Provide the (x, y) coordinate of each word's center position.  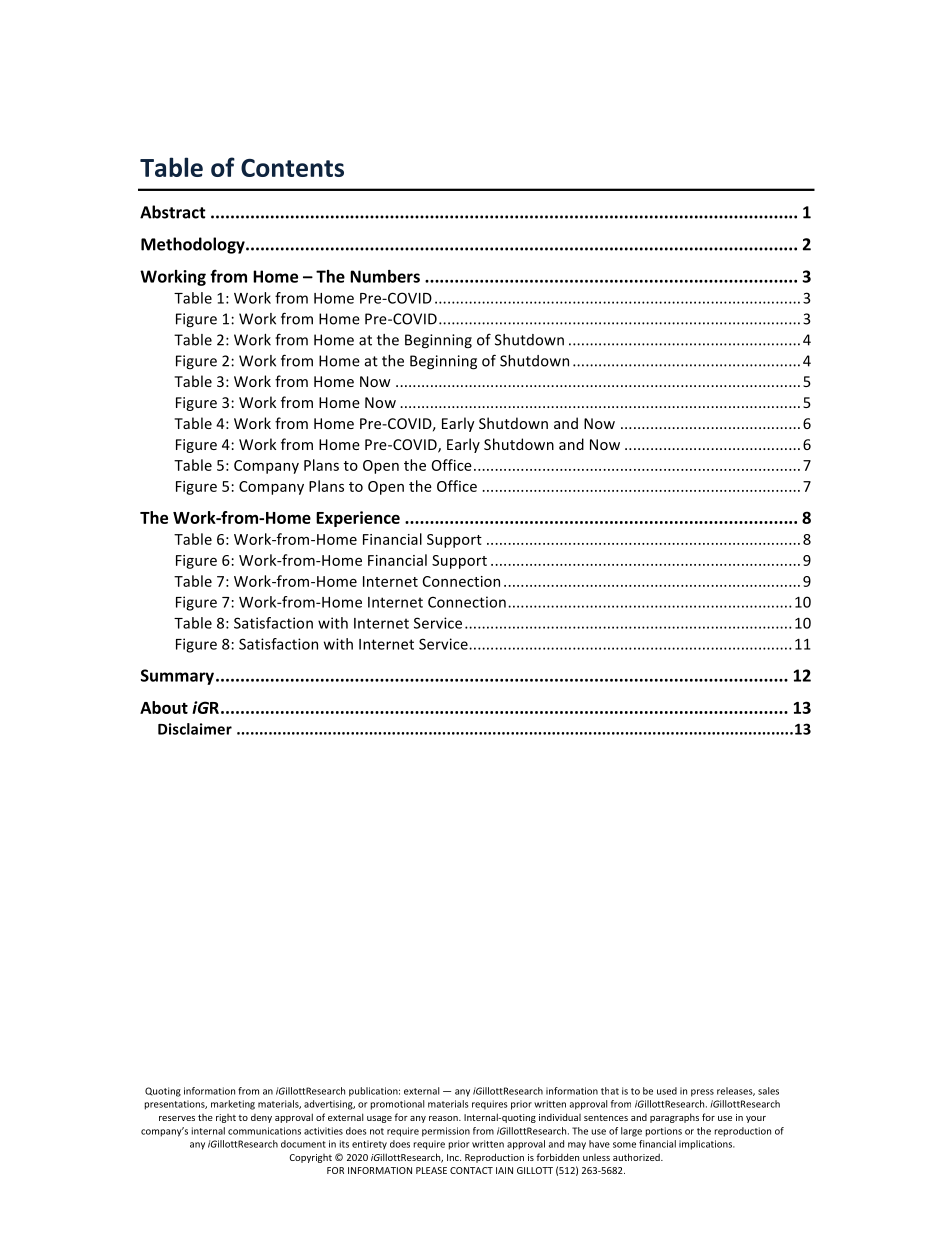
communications (264, 1131)
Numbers (385, 276)
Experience (358, 519)
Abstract (173, 212)
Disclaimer (195, 729)
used (667, 1091)
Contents (292, 168)
